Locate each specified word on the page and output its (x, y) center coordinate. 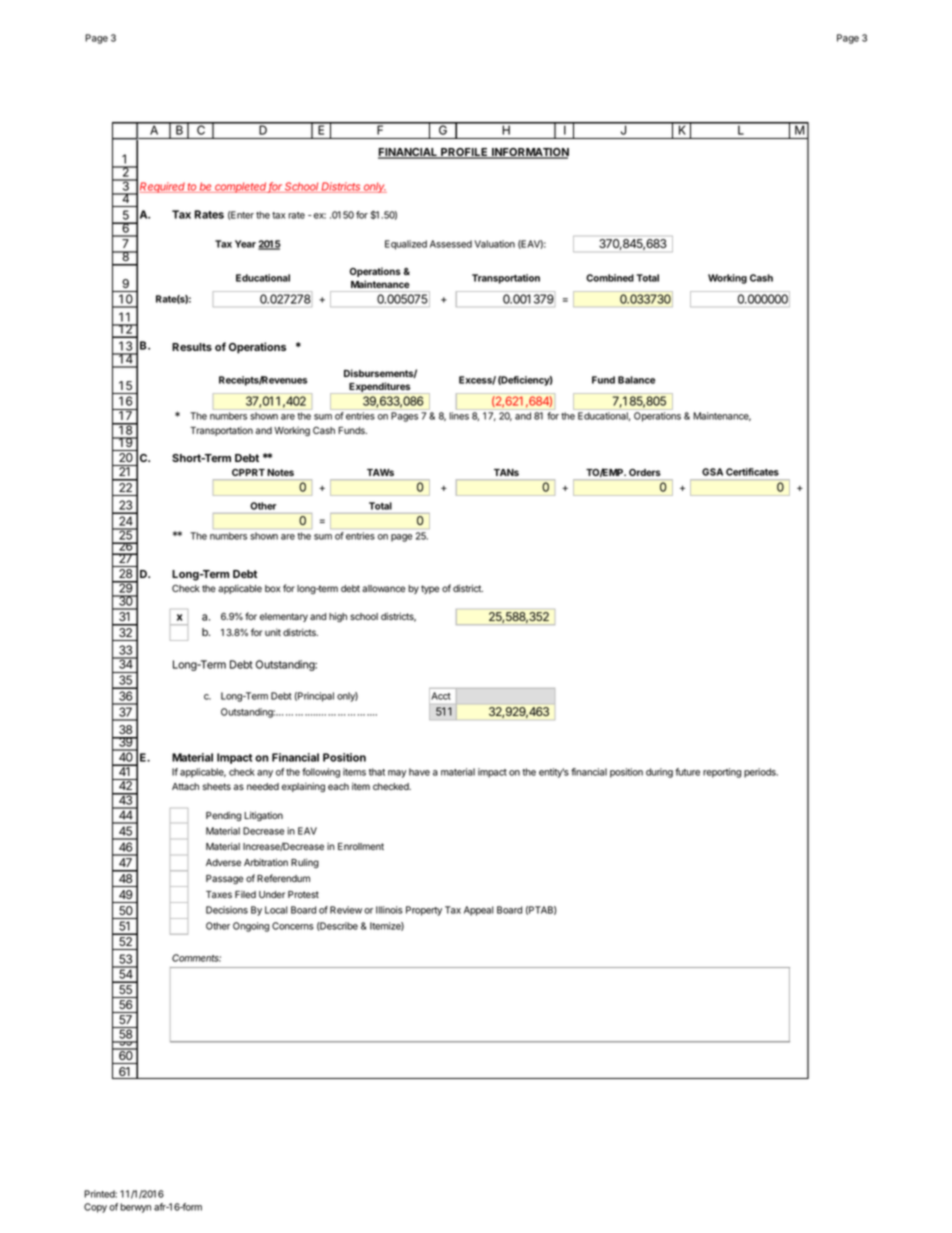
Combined (610, 278)
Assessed (451, 244)
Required (163, 187)
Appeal (479, 911)
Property (424, 911)
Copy (95, 1208)
